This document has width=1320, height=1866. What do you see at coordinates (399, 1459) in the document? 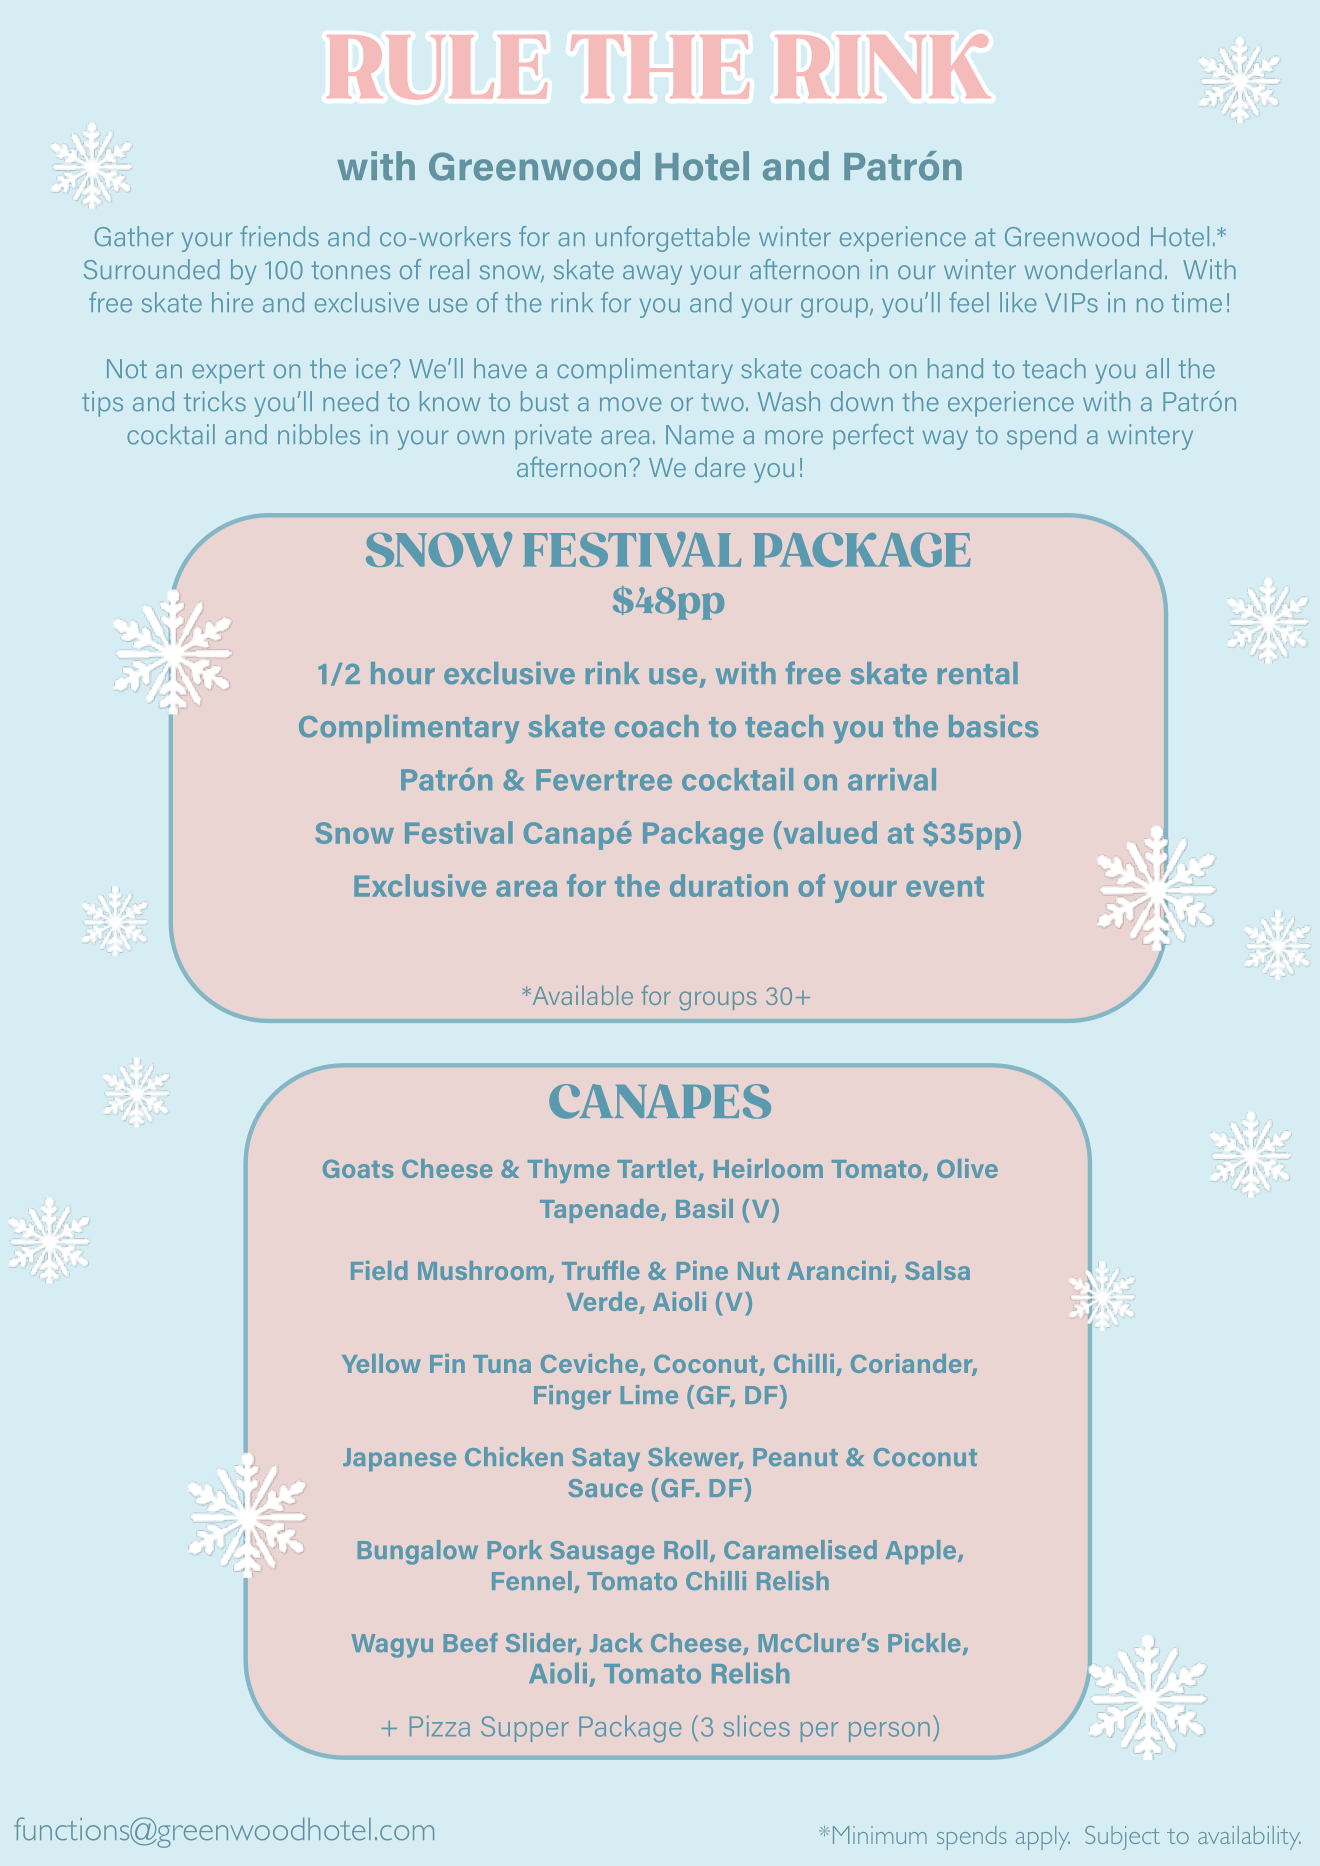
I see `Japanese` at bounding box center [399, 1459].
